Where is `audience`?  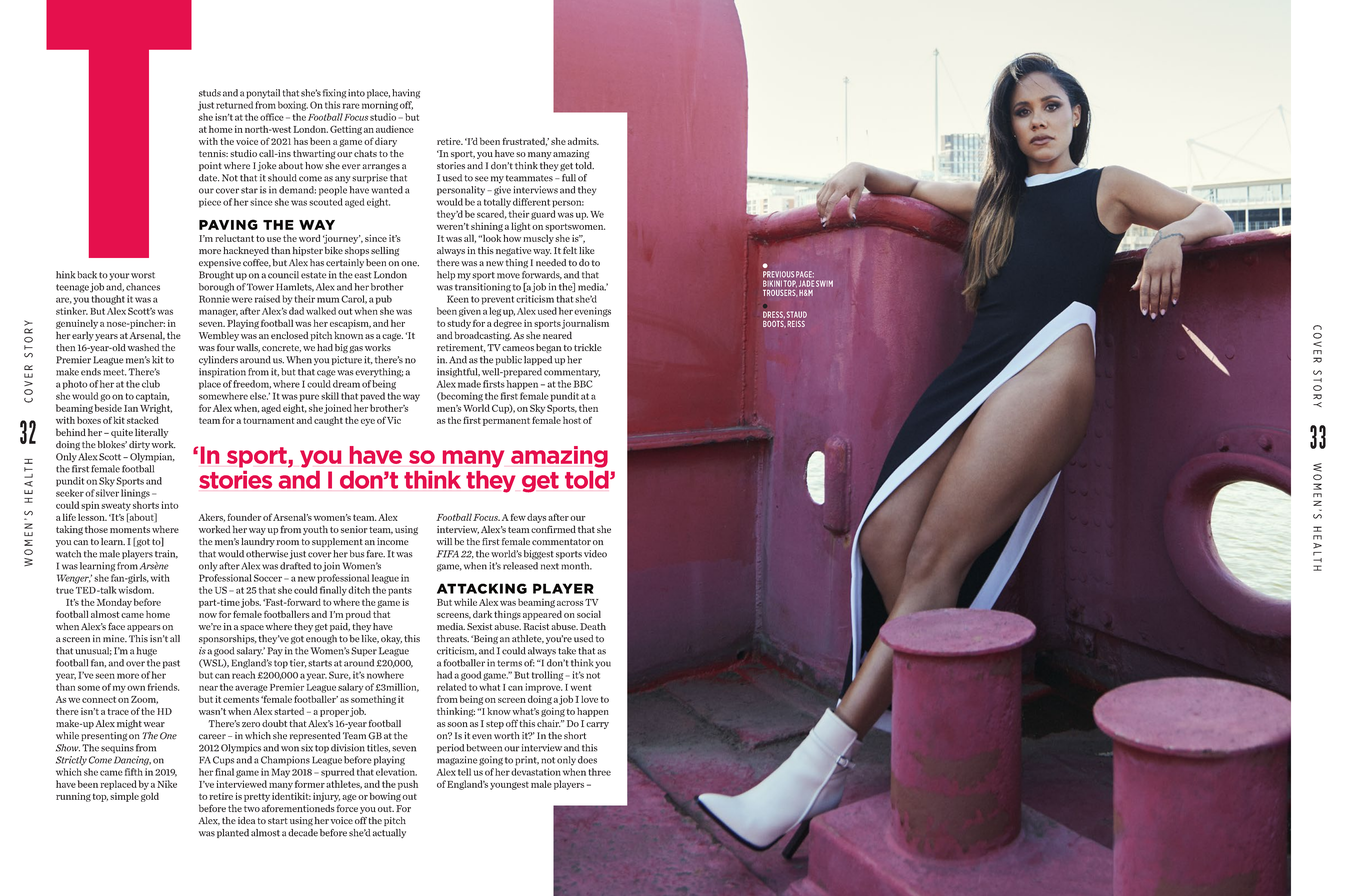
audience is located at coordinates (395, 129).
